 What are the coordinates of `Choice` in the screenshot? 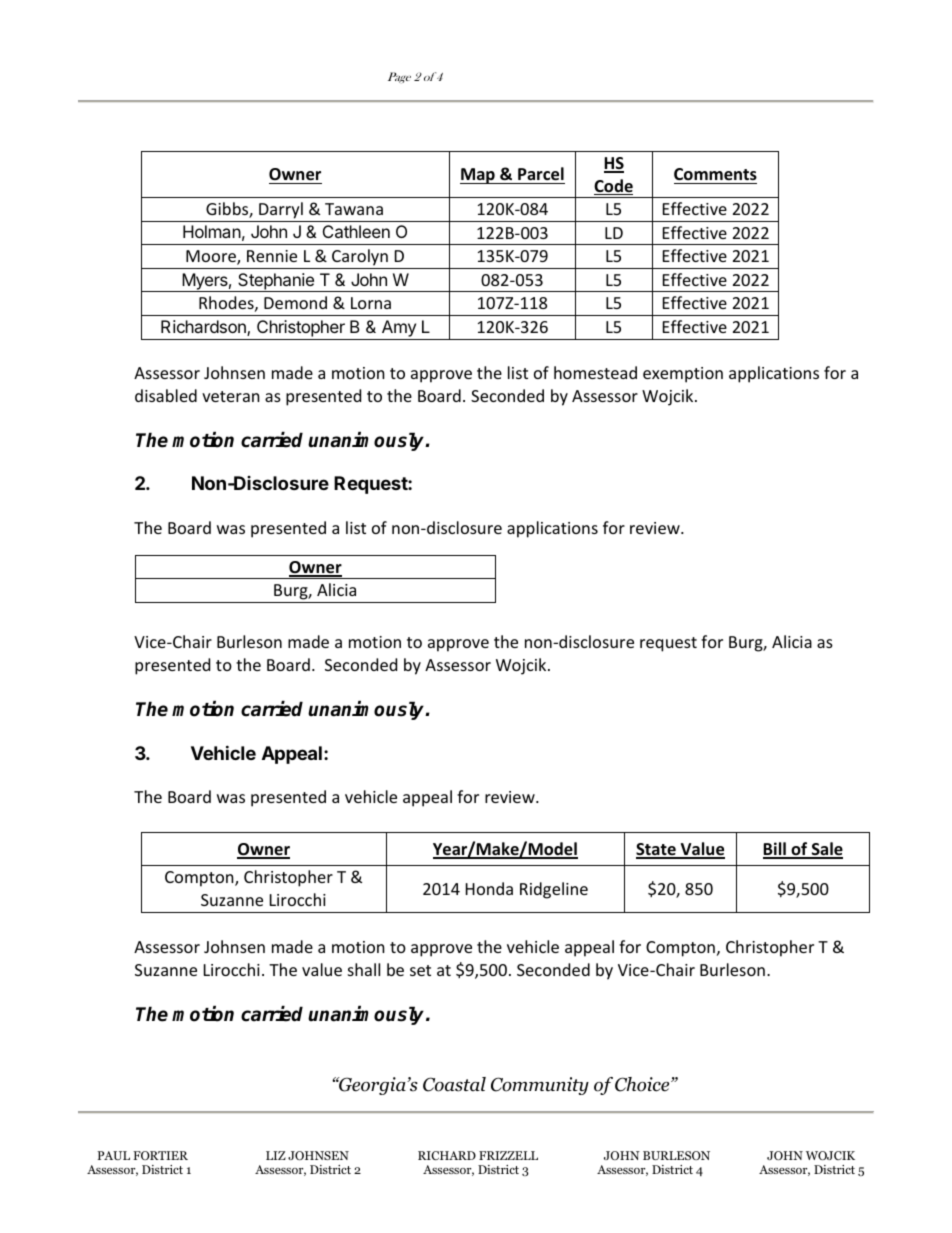 It's located at (643, 1084).
